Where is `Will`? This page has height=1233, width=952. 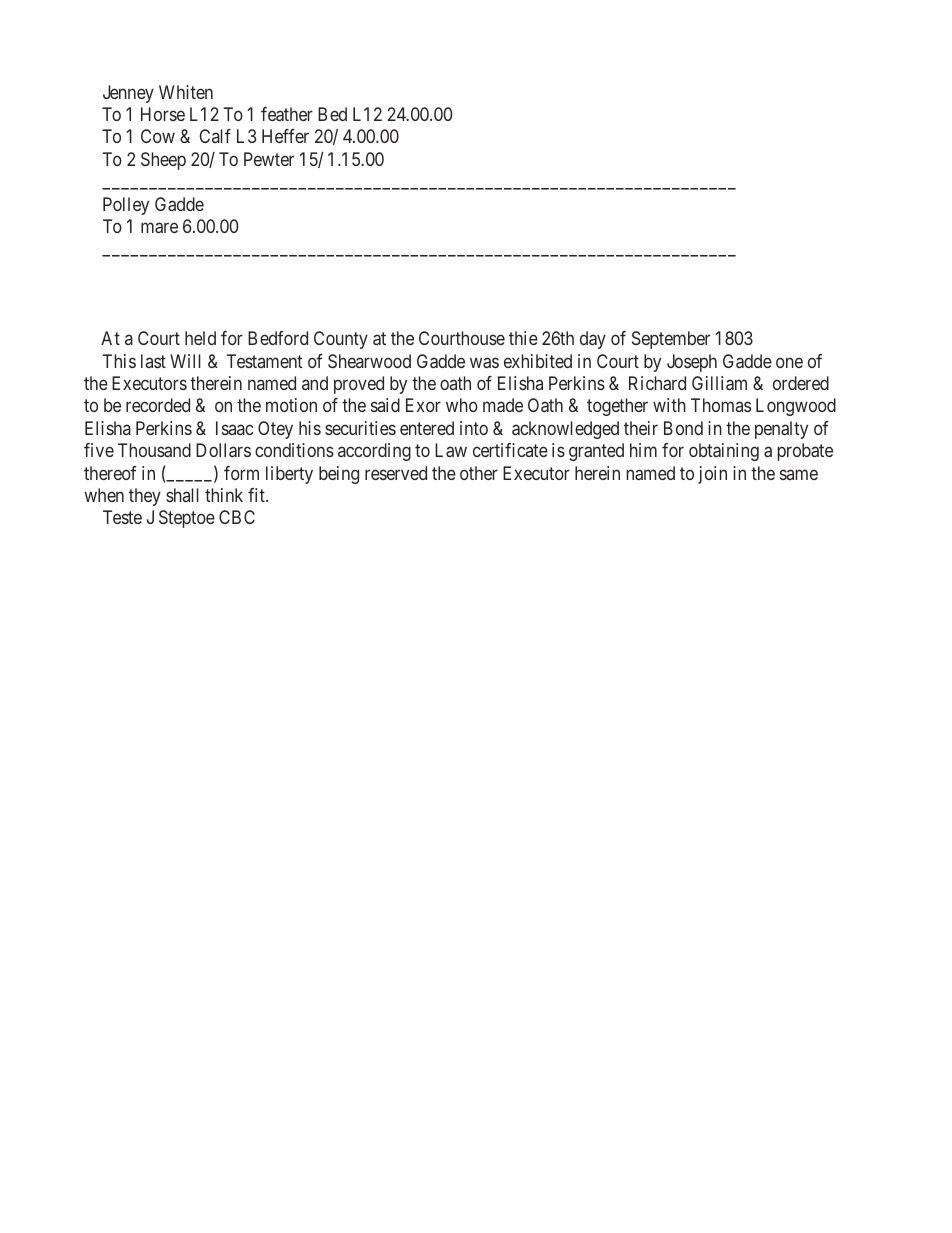
Will is located at coordinates (185, 361).
